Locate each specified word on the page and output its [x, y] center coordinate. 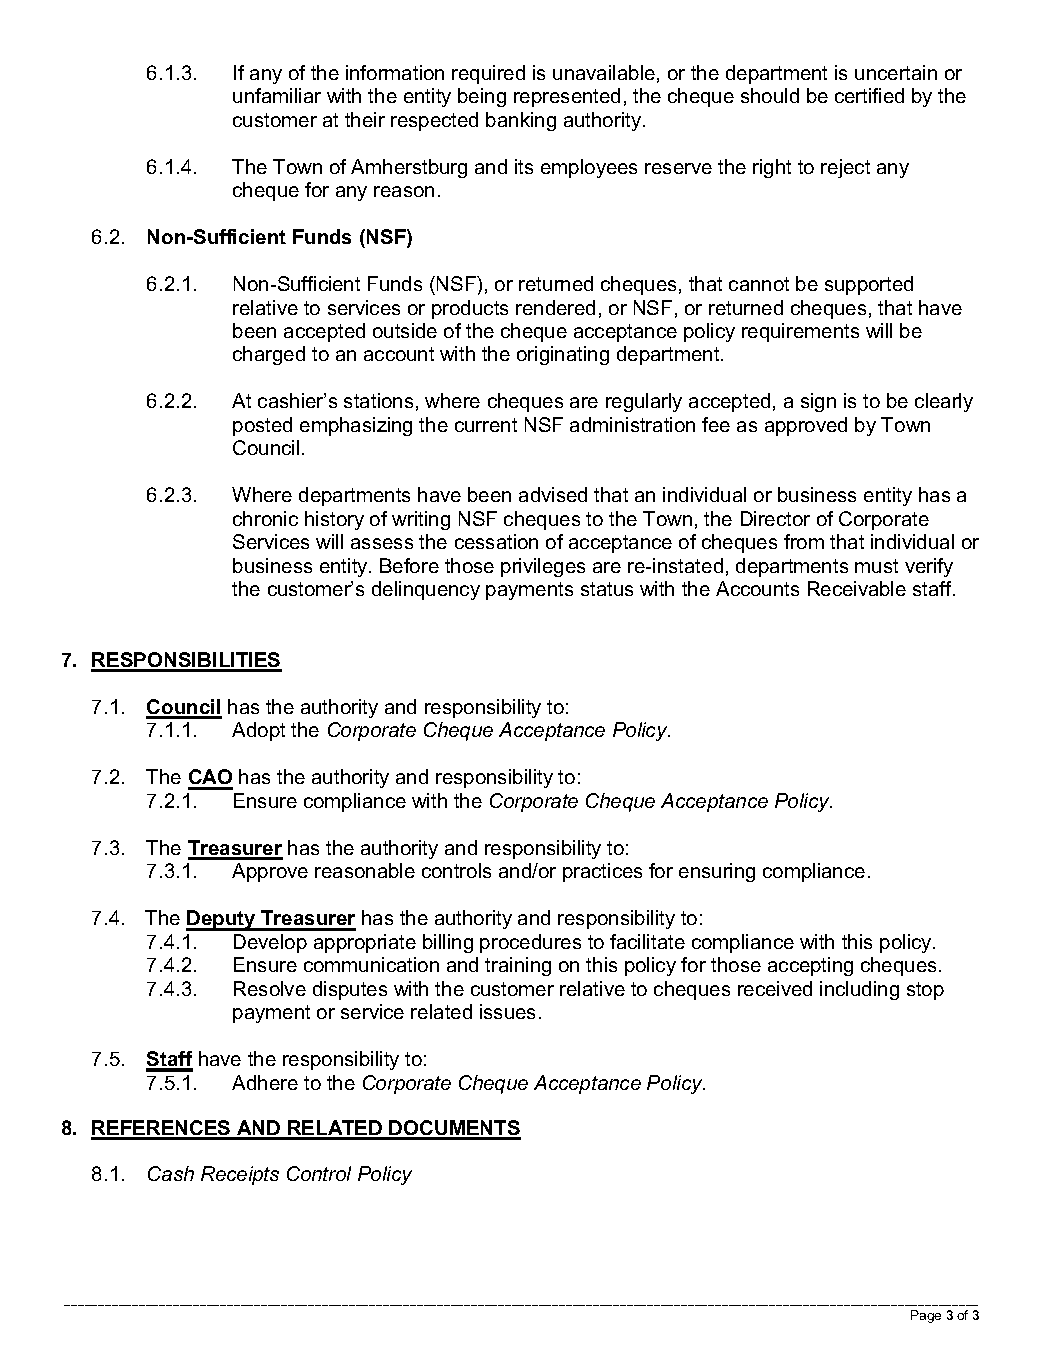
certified [869, 95]
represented [567, 97]
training [518, 966]
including [859, 990]
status [607, 589]
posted [262, 426]
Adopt [258, 731]
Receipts [240, 1175]
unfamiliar [277, 95]
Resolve [270, 988]
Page [926, 1316]
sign [818, 402]
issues [507, 1011]
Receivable [857, 588]
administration [632, 424]
